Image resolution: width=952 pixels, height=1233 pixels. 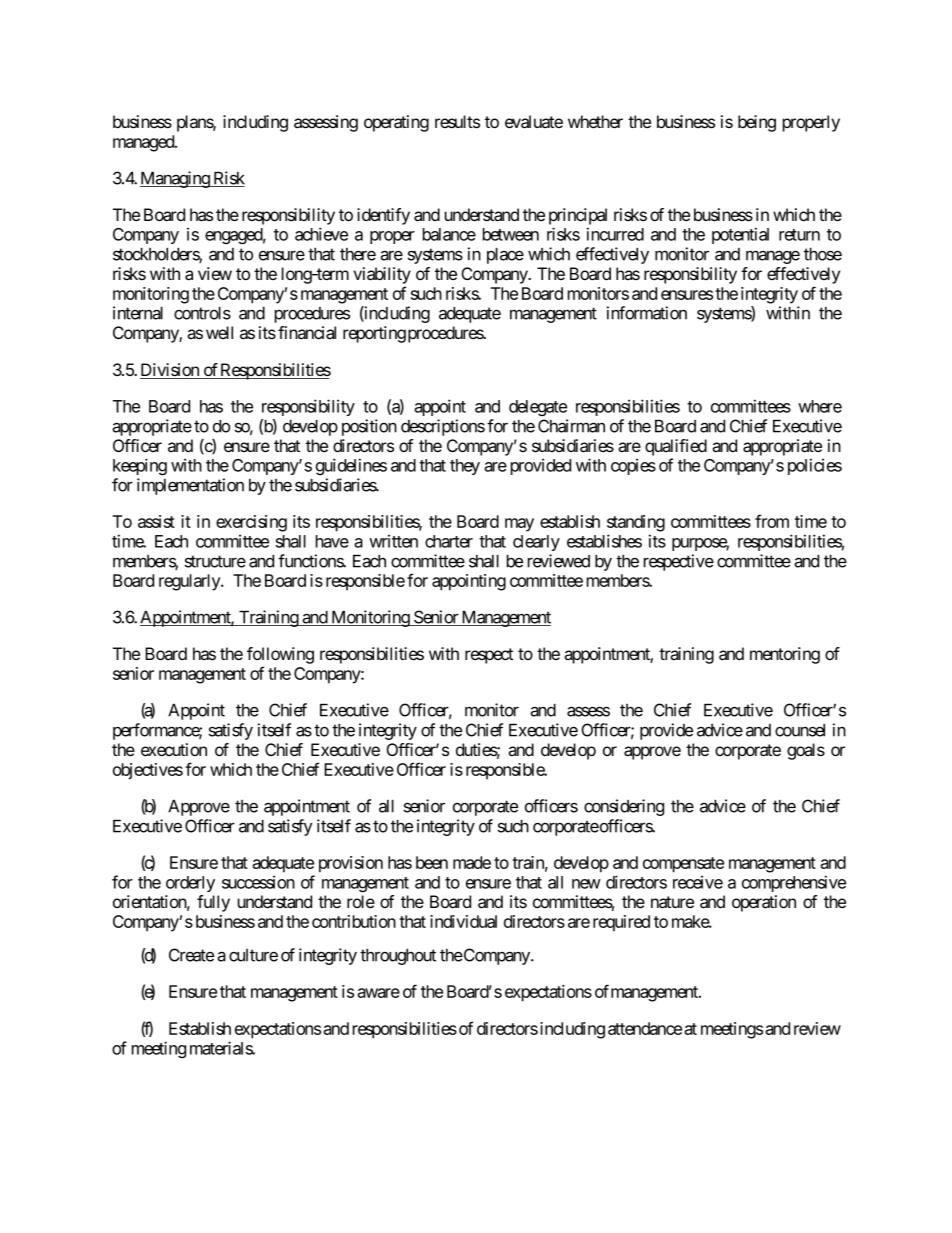 I want to click on Create, so click(x=191, y=955).
